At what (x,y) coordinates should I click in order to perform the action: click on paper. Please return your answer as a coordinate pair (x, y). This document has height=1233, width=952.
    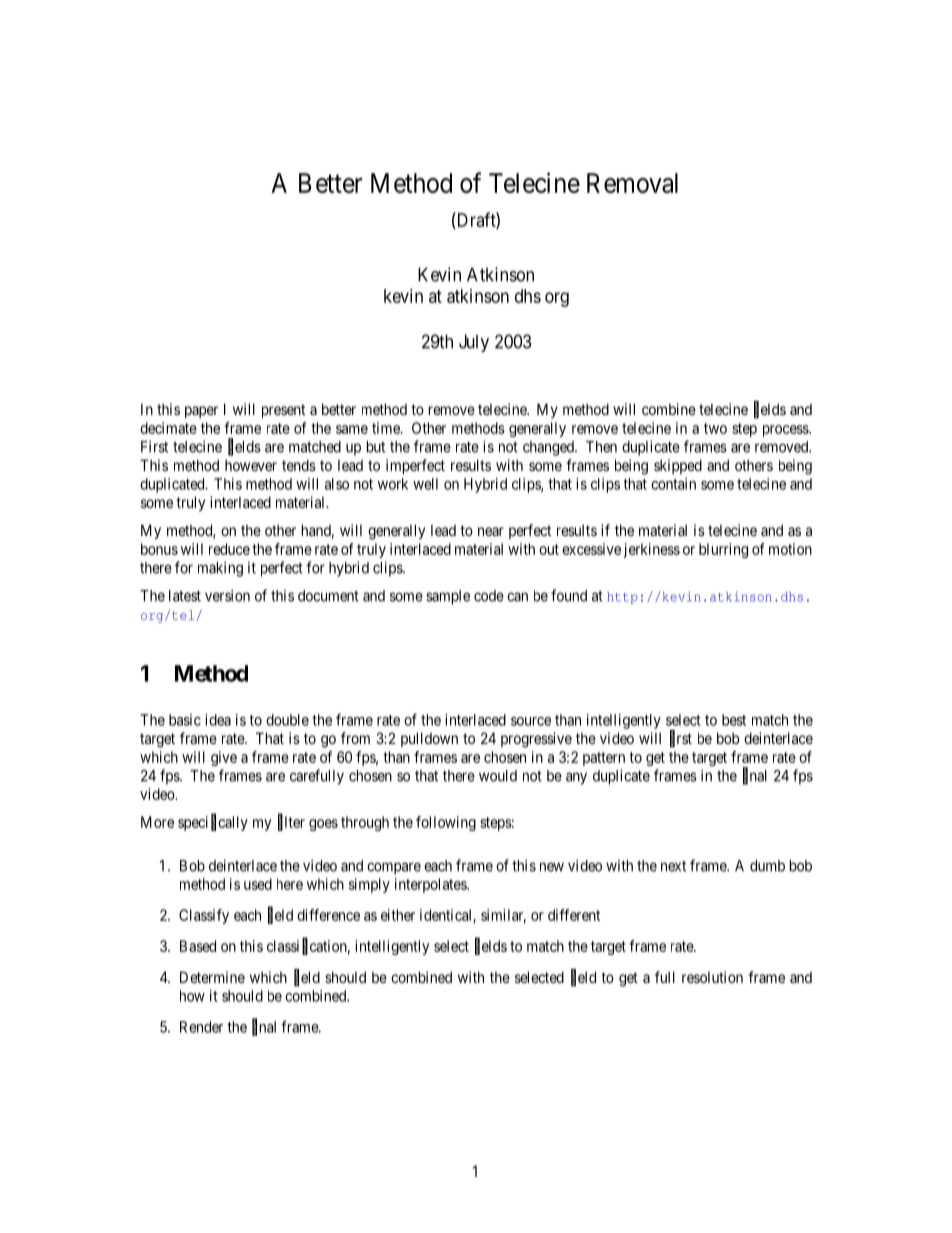
    Looking at the image, I should click on (201, 412).
